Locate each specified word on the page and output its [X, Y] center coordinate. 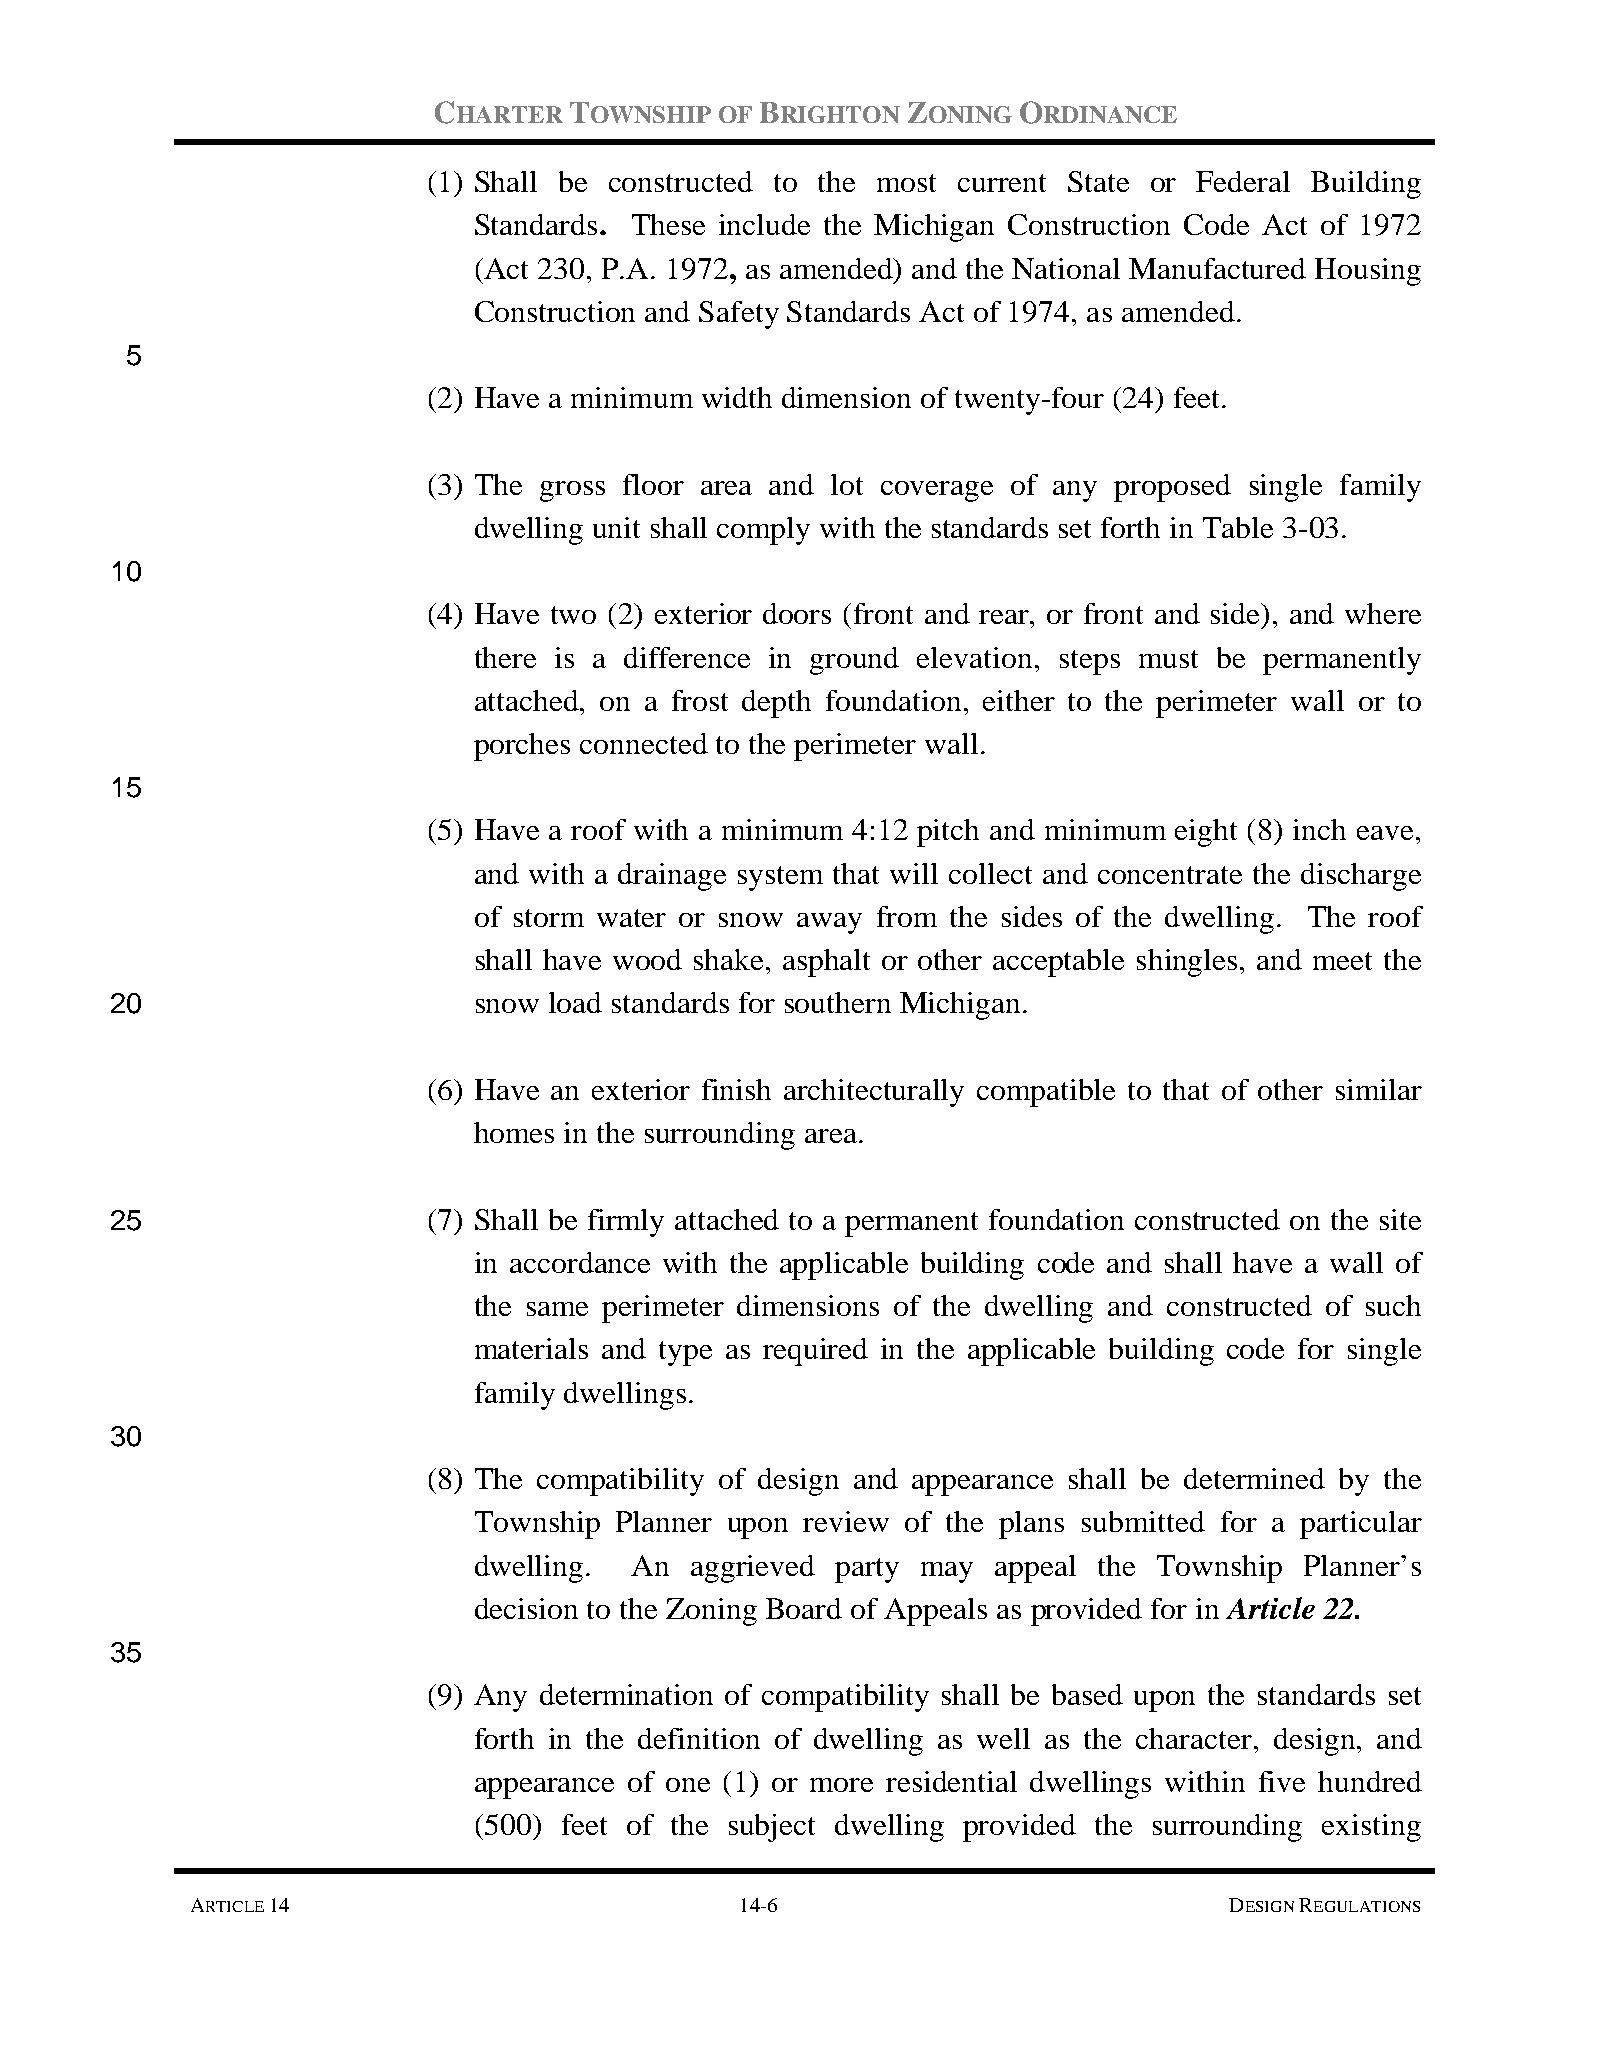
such [1393, 1305]
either [1019, 700]
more [841, 1785]
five [1282, 1781]
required [815, 1352]
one [688, 1785]
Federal [1243, 181]
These [668, 224]
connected [644, 743]
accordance [580, 1262]
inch [1319, 829]
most [906, 183]
